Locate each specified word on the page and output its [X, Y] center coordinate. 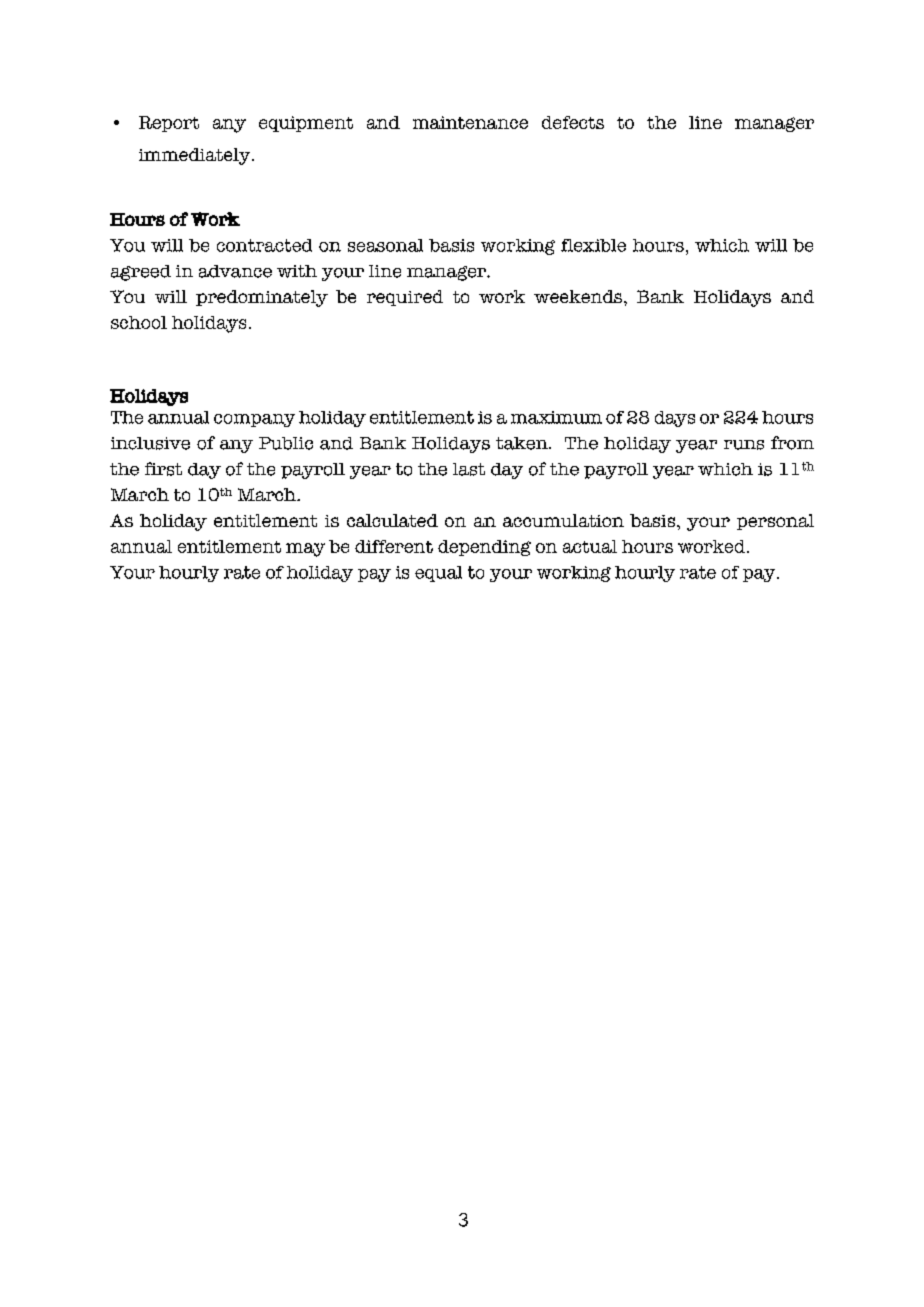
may [305, 550]
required [405, 298]
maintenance [470, 122]
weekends [579, 296]
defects [573, 122]
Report [169, 124]
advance [235, 271]
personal [775, 522]
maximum [556, 417]
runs [744, 445]
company [254, 420]
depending [484, 548]
